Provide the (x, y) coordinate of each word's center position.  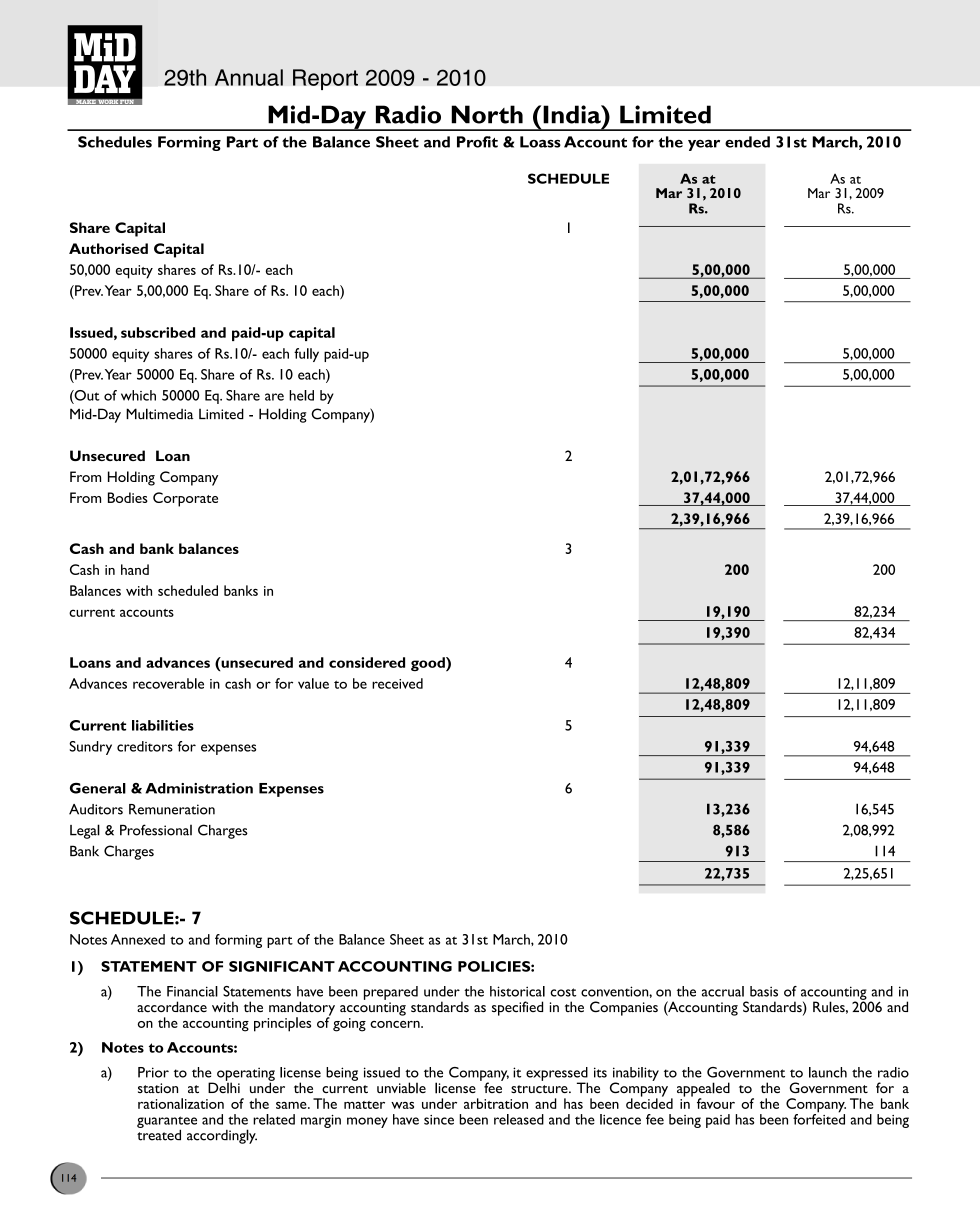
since (439, 1120)
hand (135, 569)
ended (747, 142)
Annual (249, 77)
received (397, 683)
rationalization (181, 1103)
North (487, 114)
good (429, 664)
